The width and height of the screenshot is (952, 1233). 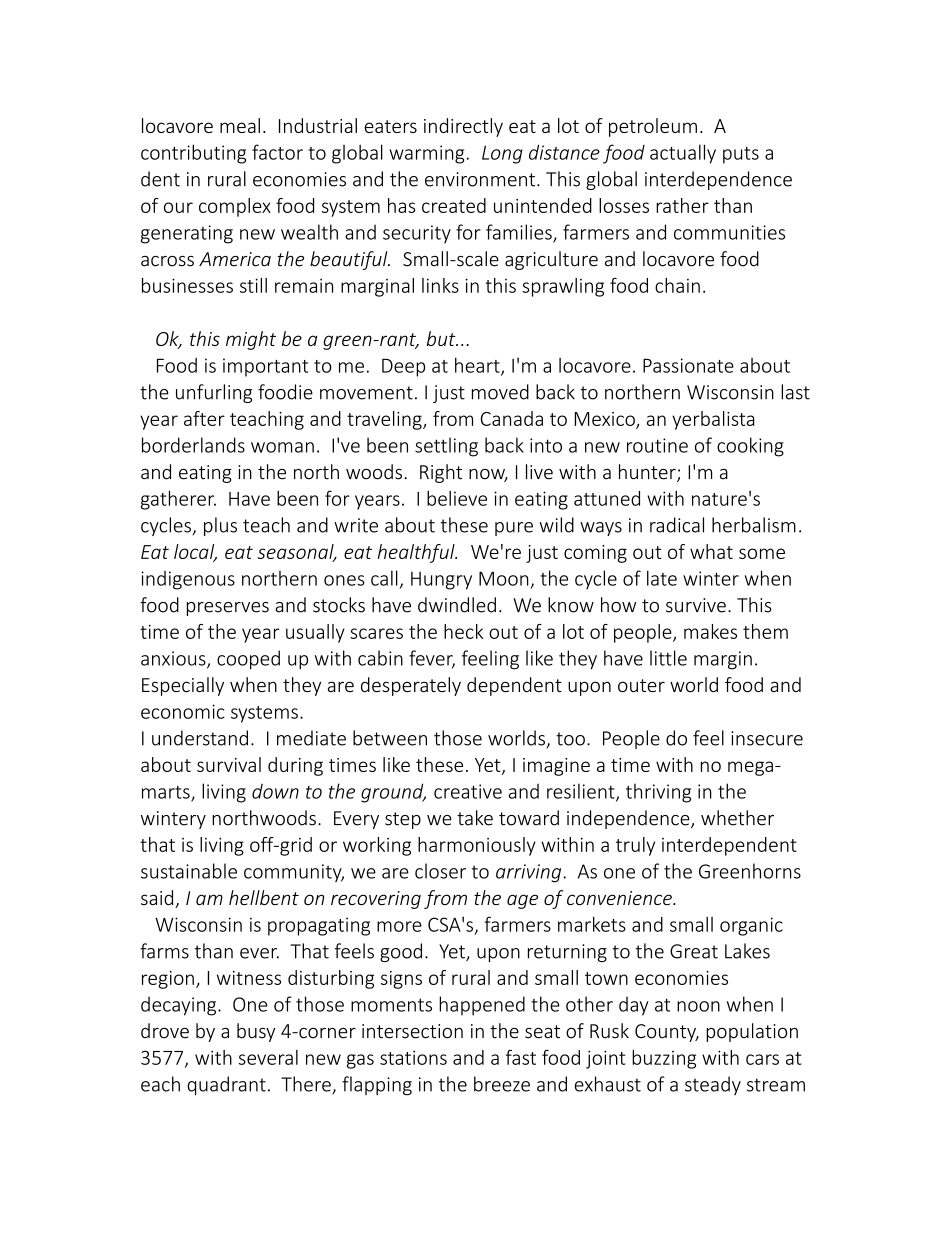 What do you see at coordinates (502, 154) in the screenshot?
I see `Long` at bounding box center [502, 154].
